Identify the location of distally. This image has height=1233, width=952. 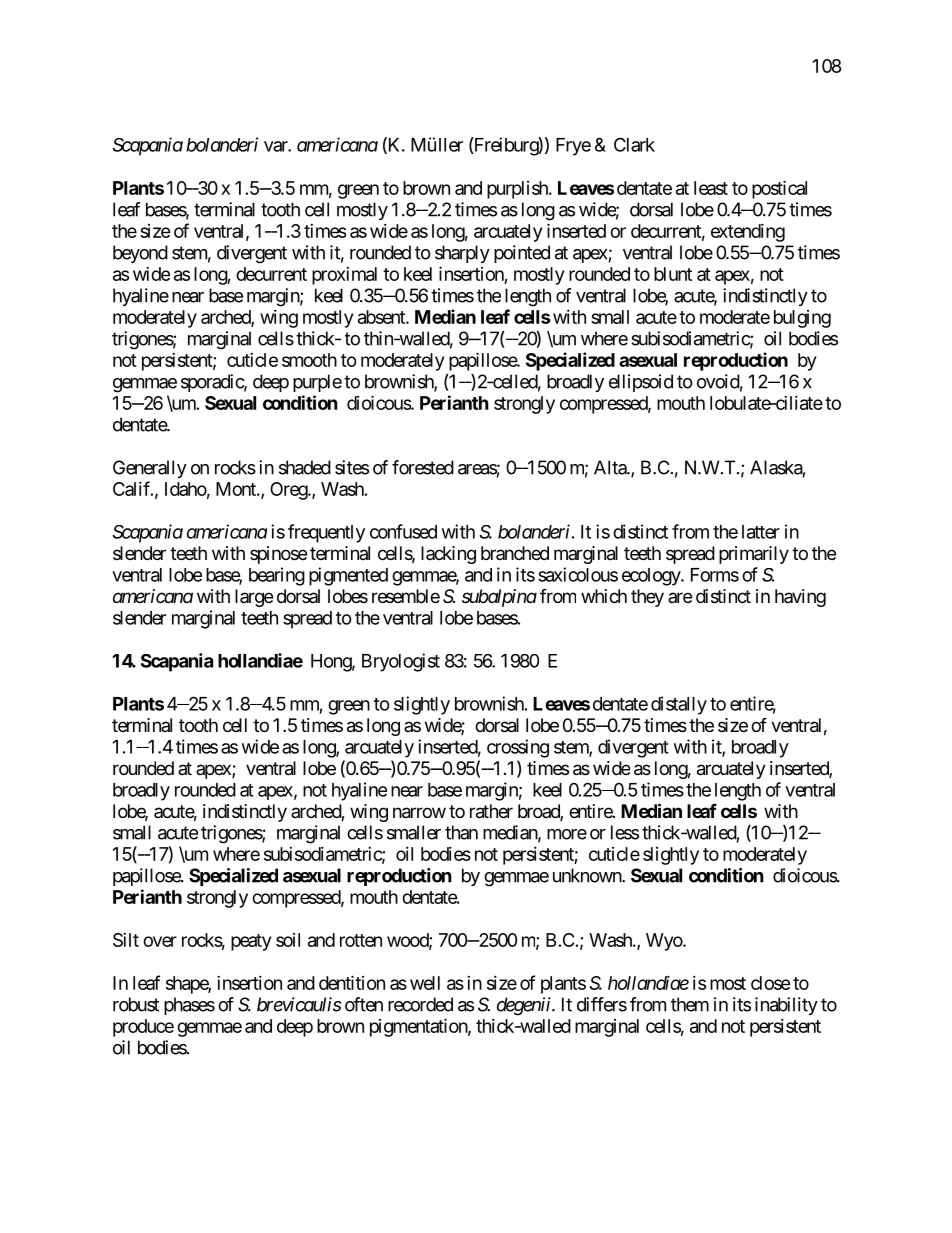
(679, 705).
